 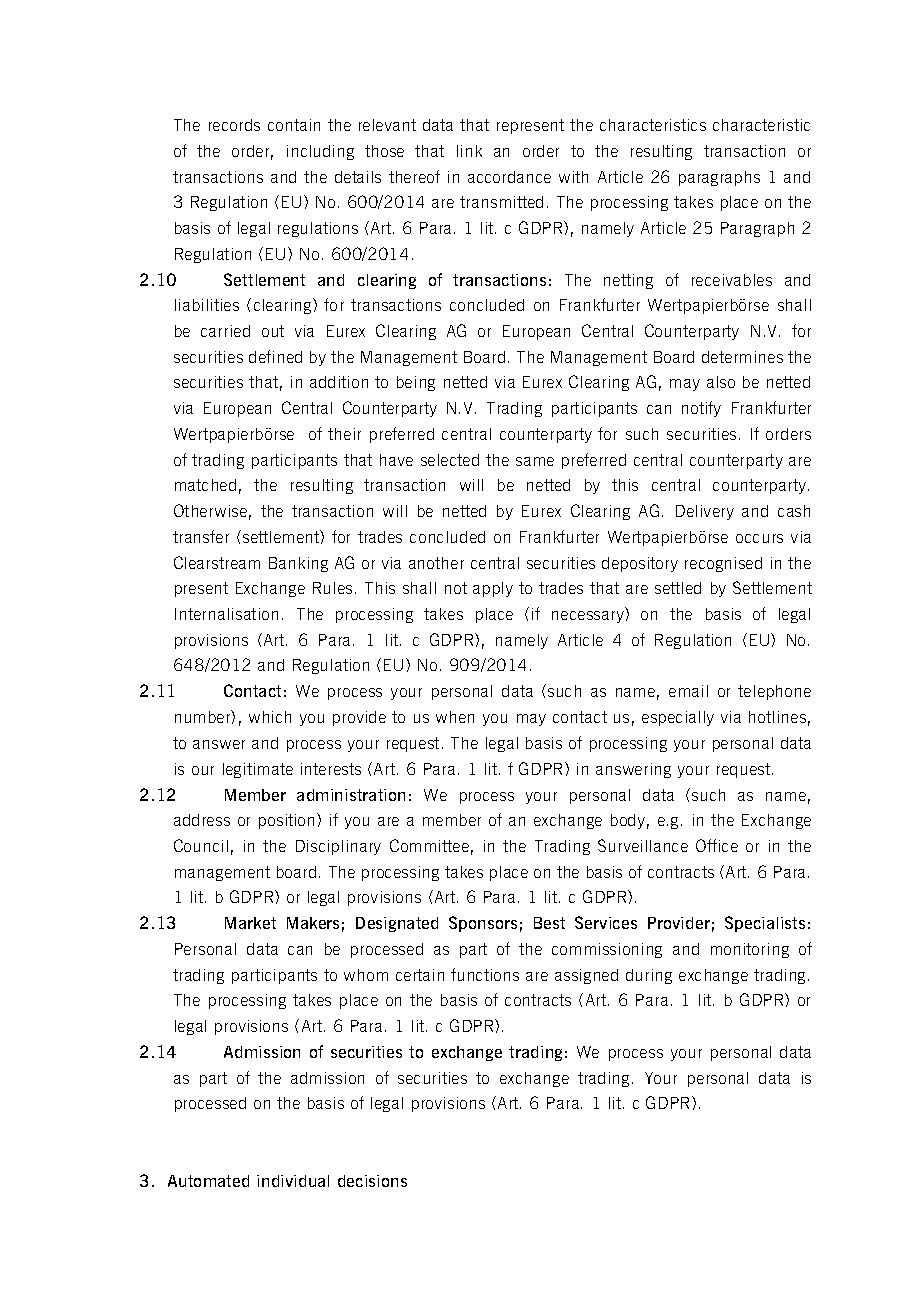 I want to click on apply, so click(x=493, y=589).
